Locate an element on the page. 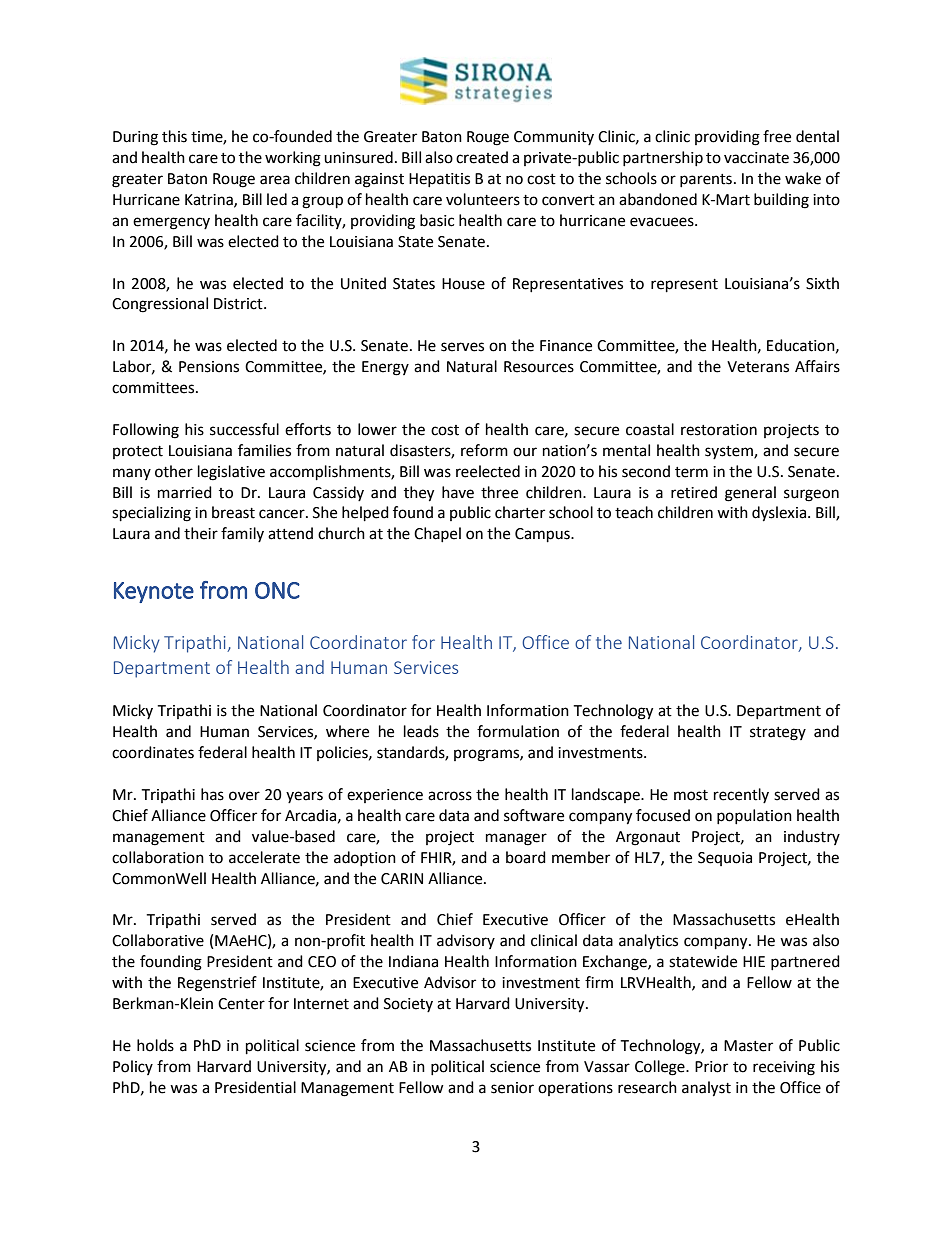 The image size is (952, 1233). Keynote is located at coordinates (154, 592).
